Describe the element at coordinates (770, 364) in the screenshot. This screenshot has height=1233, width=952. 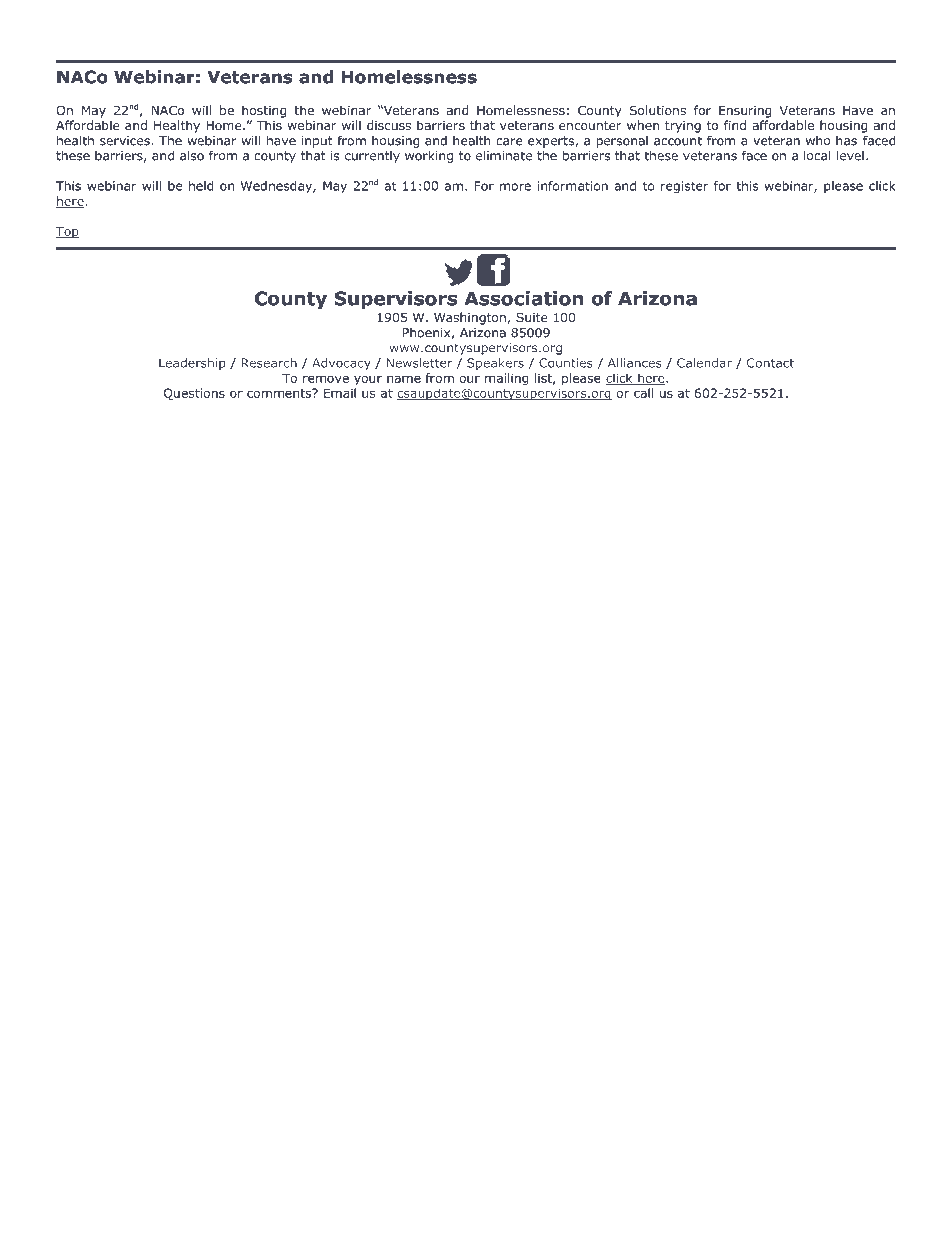
I see `Contact` at that location.
